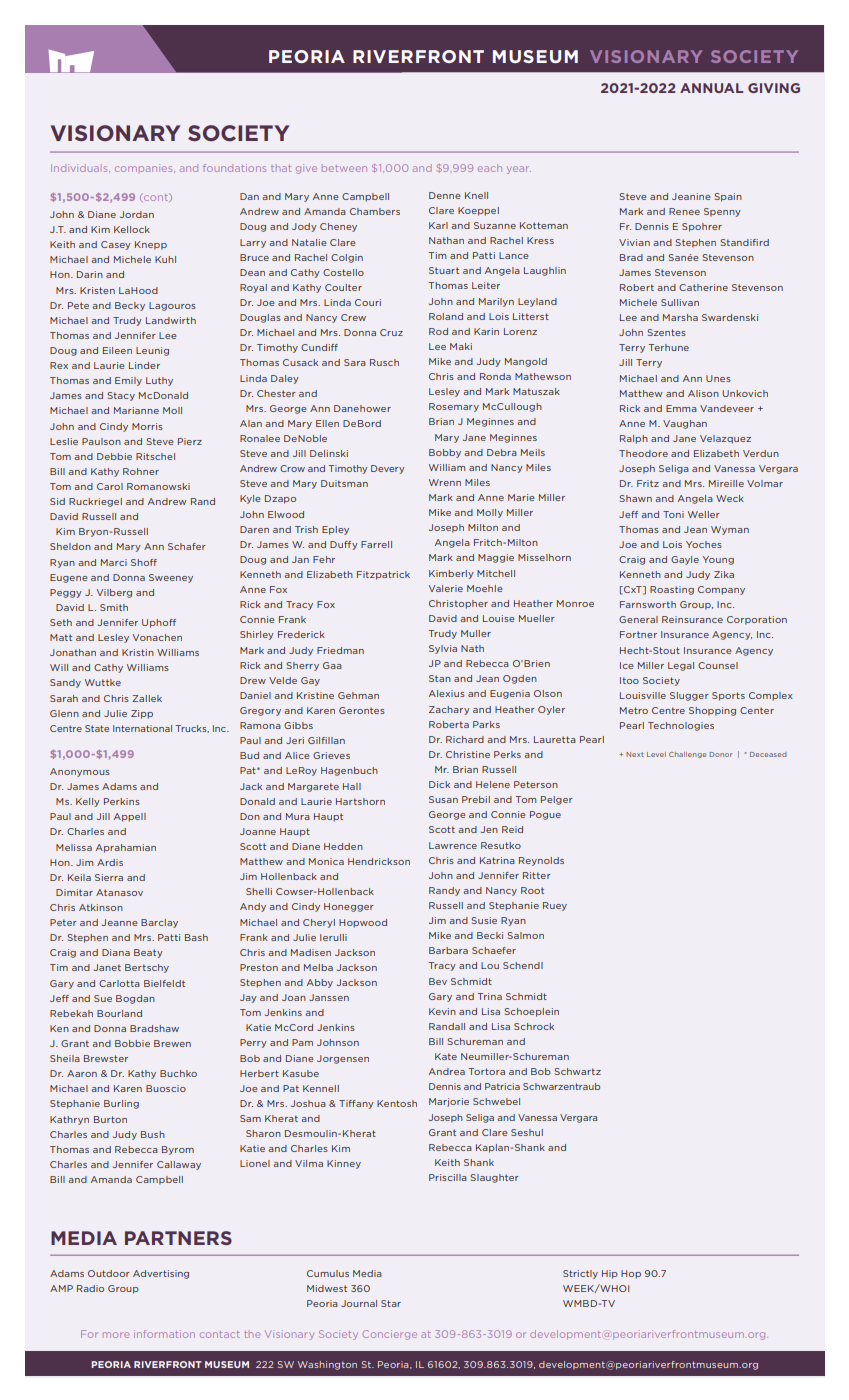 This page has width=849, height=1400. I want to click on companies, so click(145, 168).
